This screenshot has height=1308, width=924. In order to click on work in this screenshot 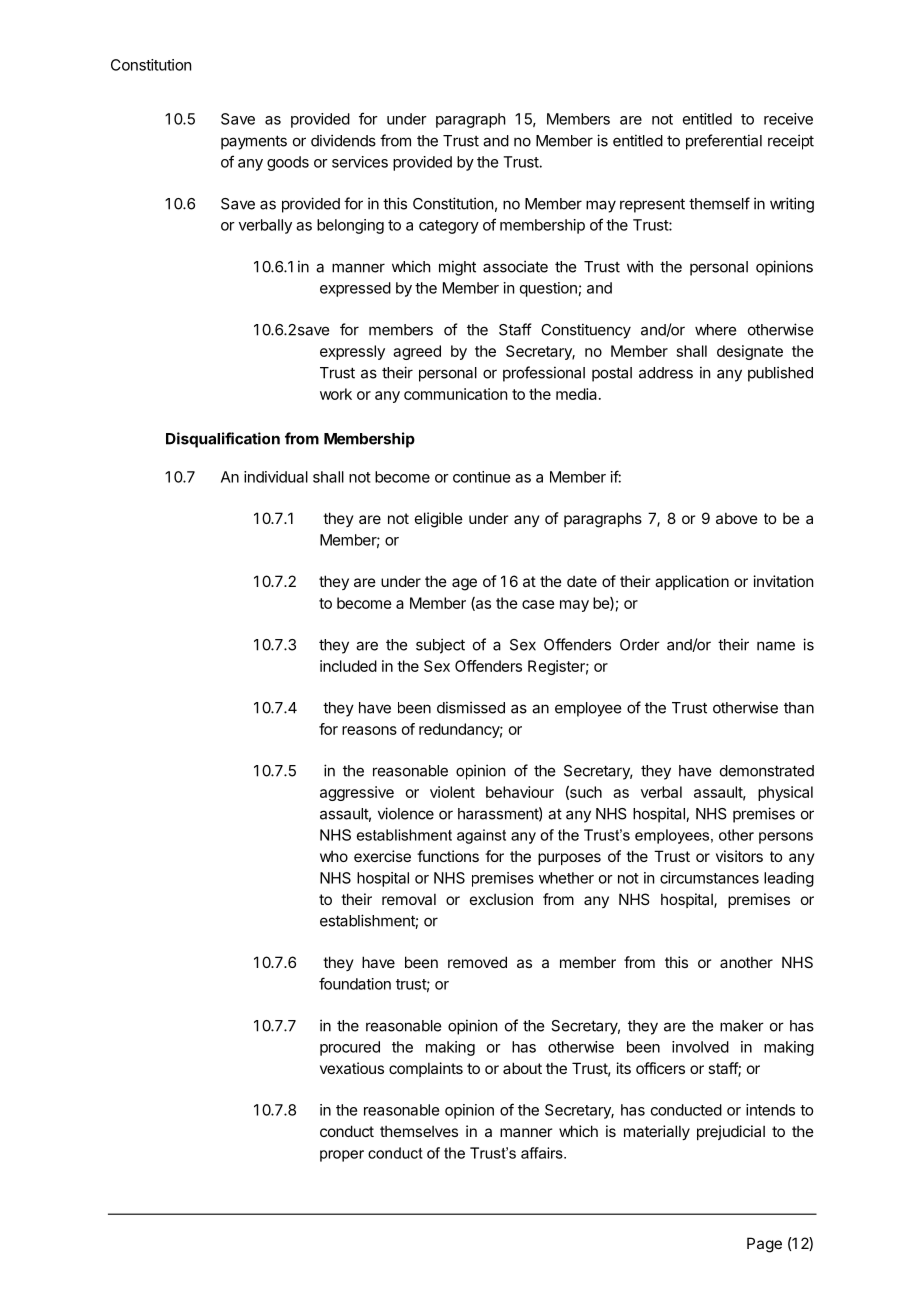, I will do `click(336, 394)`.
